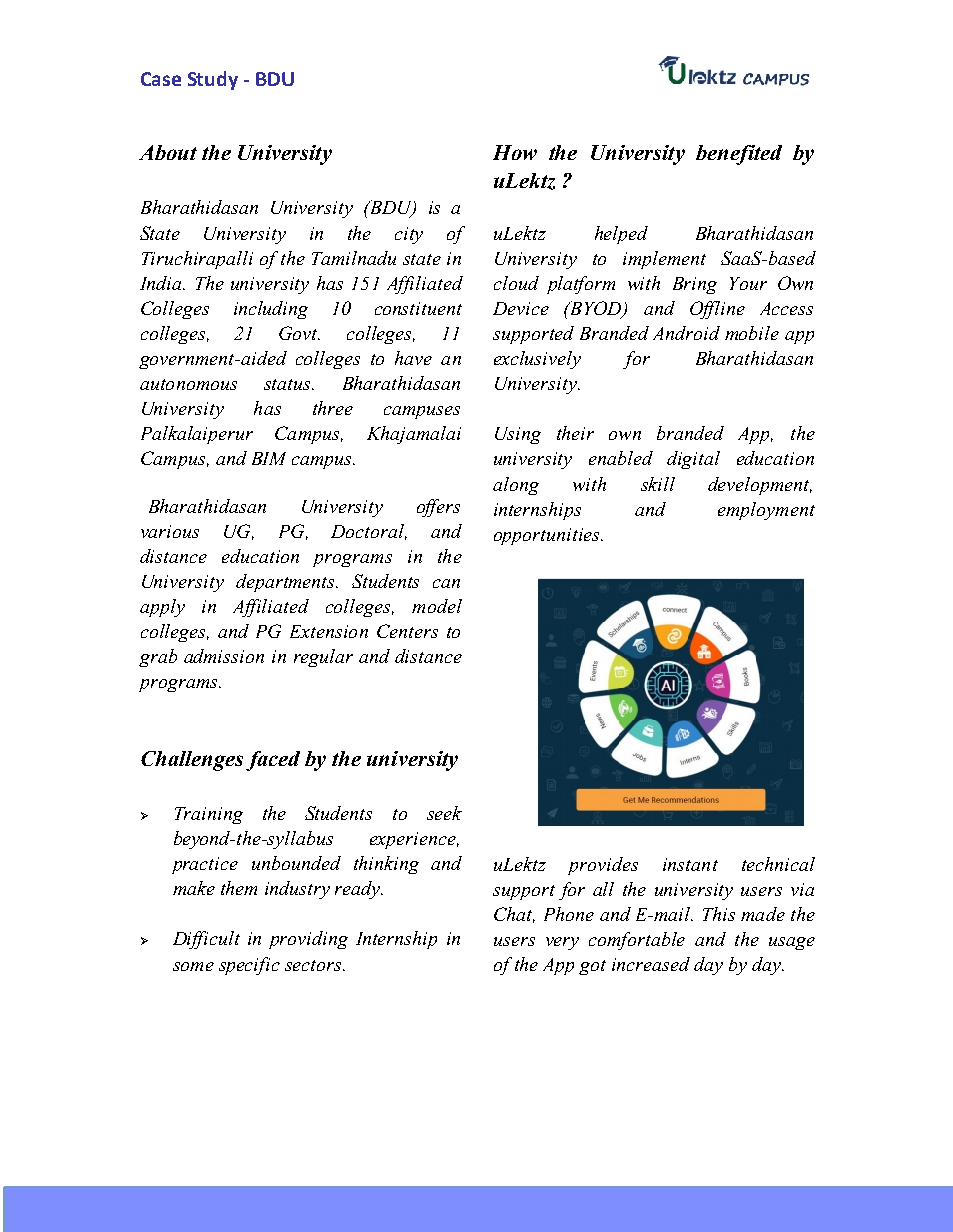 The width and height of the page is (953, 1232). Describe the element at coordinates (206, 940) in the page. I see `Difficult` at that location.
